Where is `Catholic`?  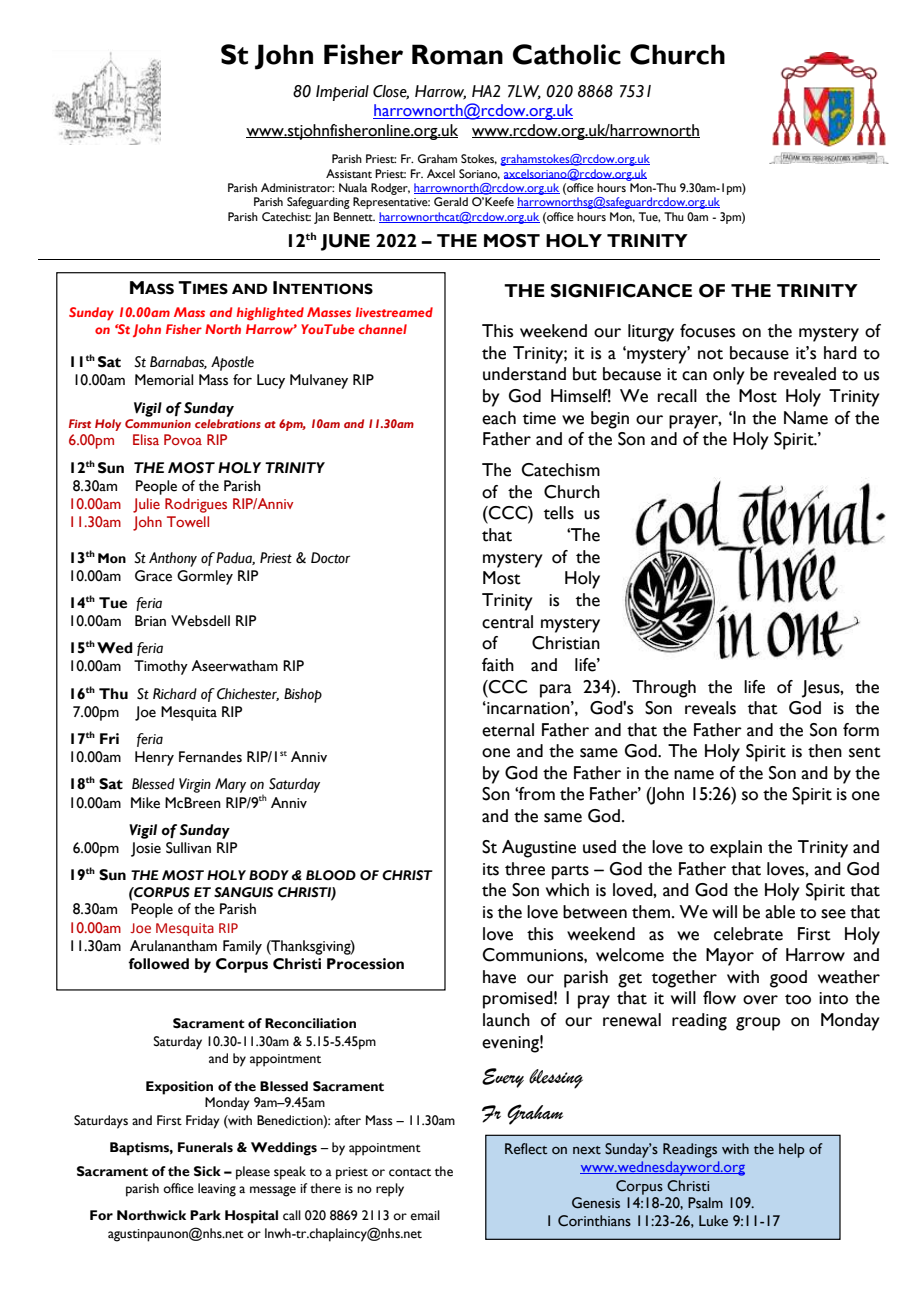
Catholic is located at coordinates (567, 54).
